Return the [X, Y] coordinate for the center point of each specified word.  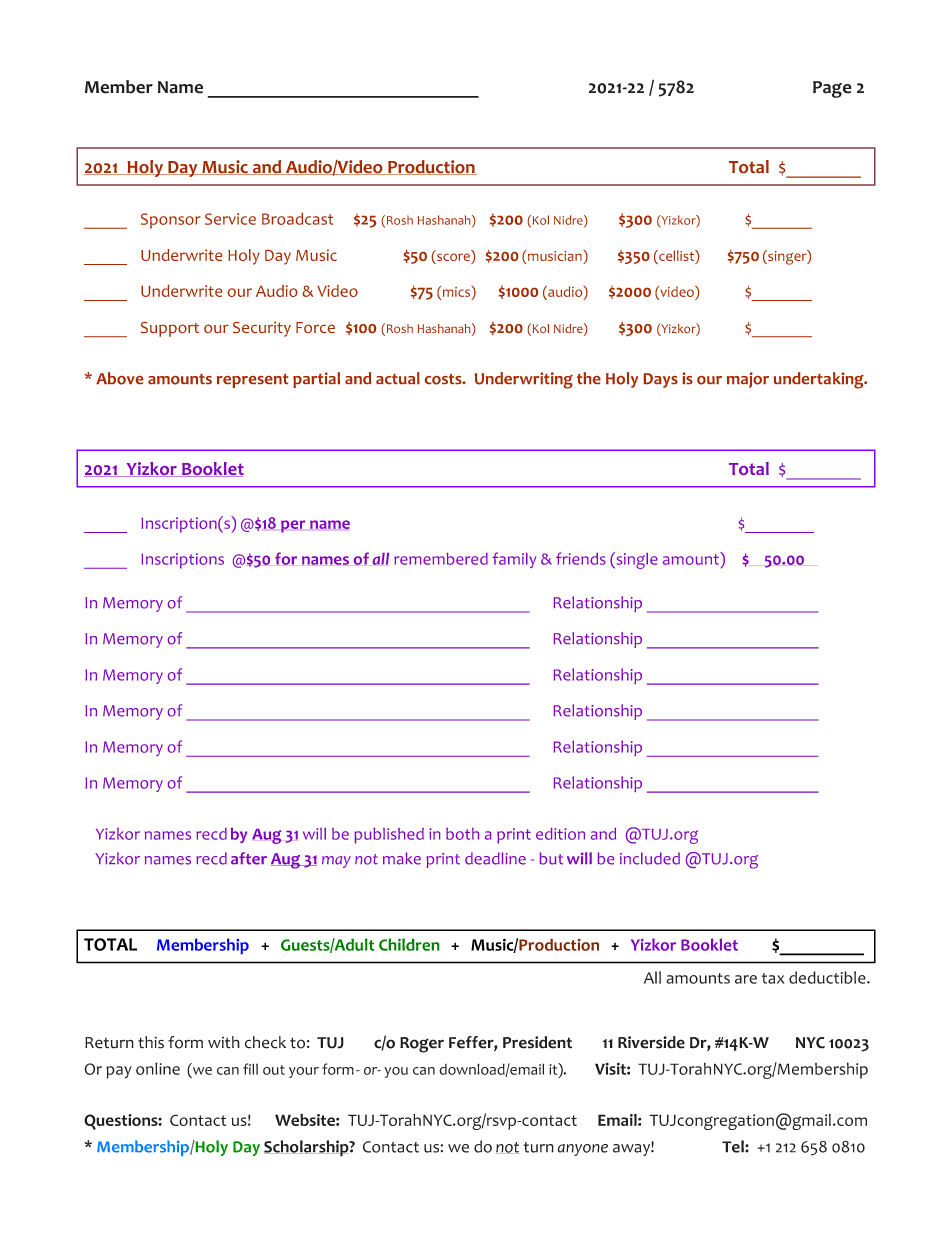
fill [250, 1069]
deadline [495, 858]
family [514, 560]
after [249, 858]
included [650, 858]
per [293, 526]
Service [230, 219]
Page [832, 89]
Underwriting [524, 380]
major [748, 380]
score [453, 258]
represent [252, 381]
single [636, 560]
